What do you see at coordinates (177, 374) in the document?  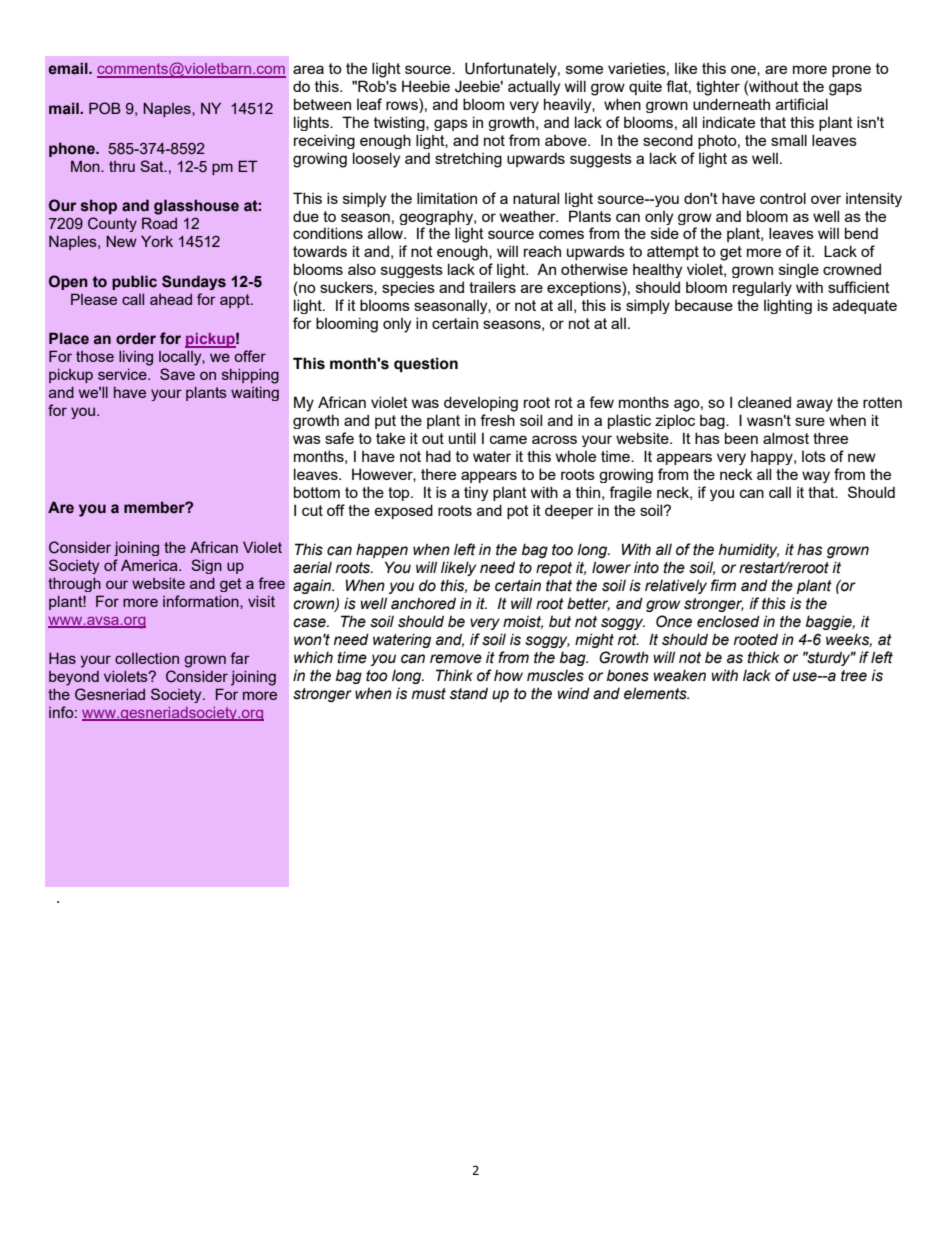 I see `Save` at bounding box center [177, 374].
